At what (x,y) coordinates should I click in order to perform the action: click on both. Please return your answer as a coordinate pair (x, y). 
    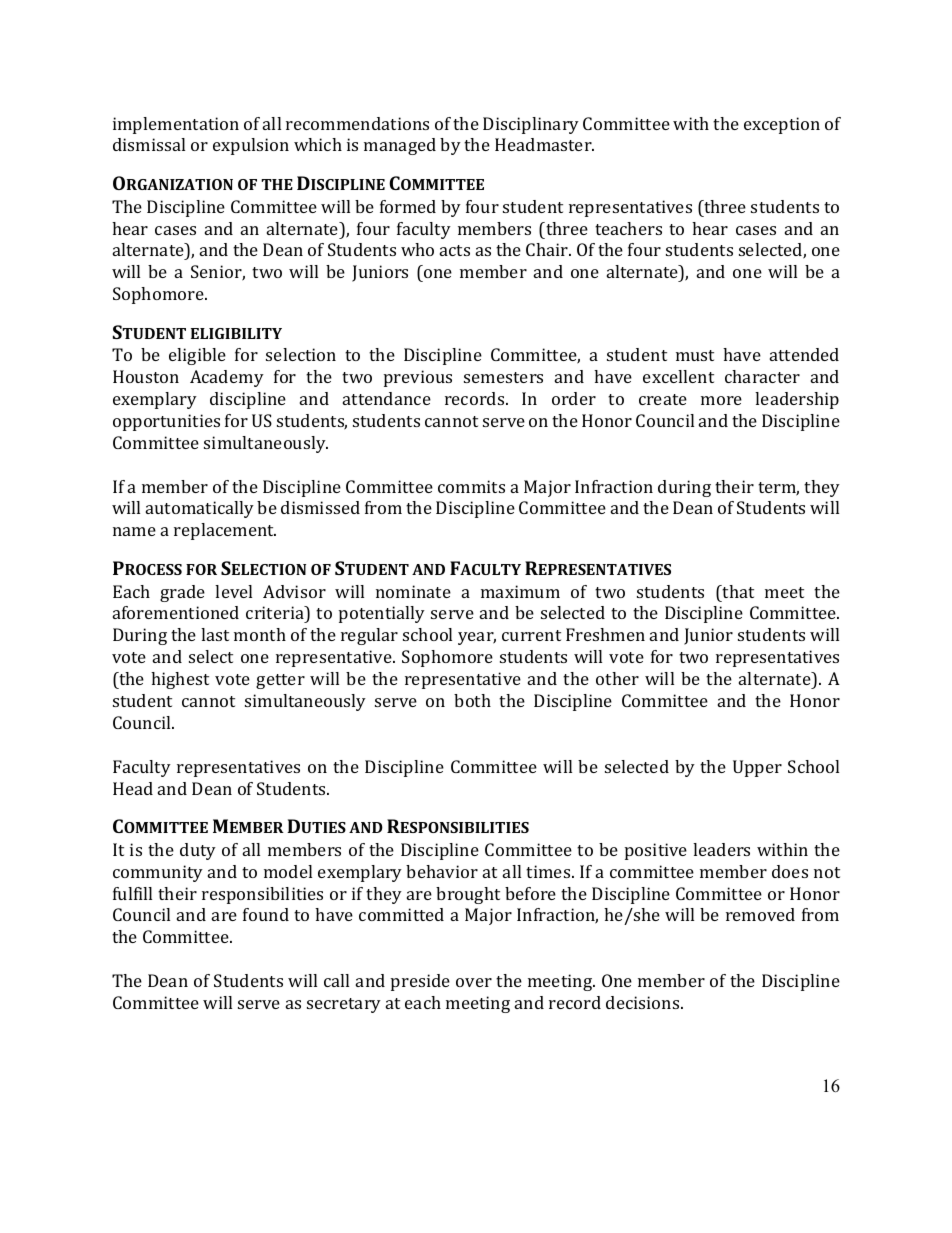
    Looking at the image, I should click on (472, 700).
